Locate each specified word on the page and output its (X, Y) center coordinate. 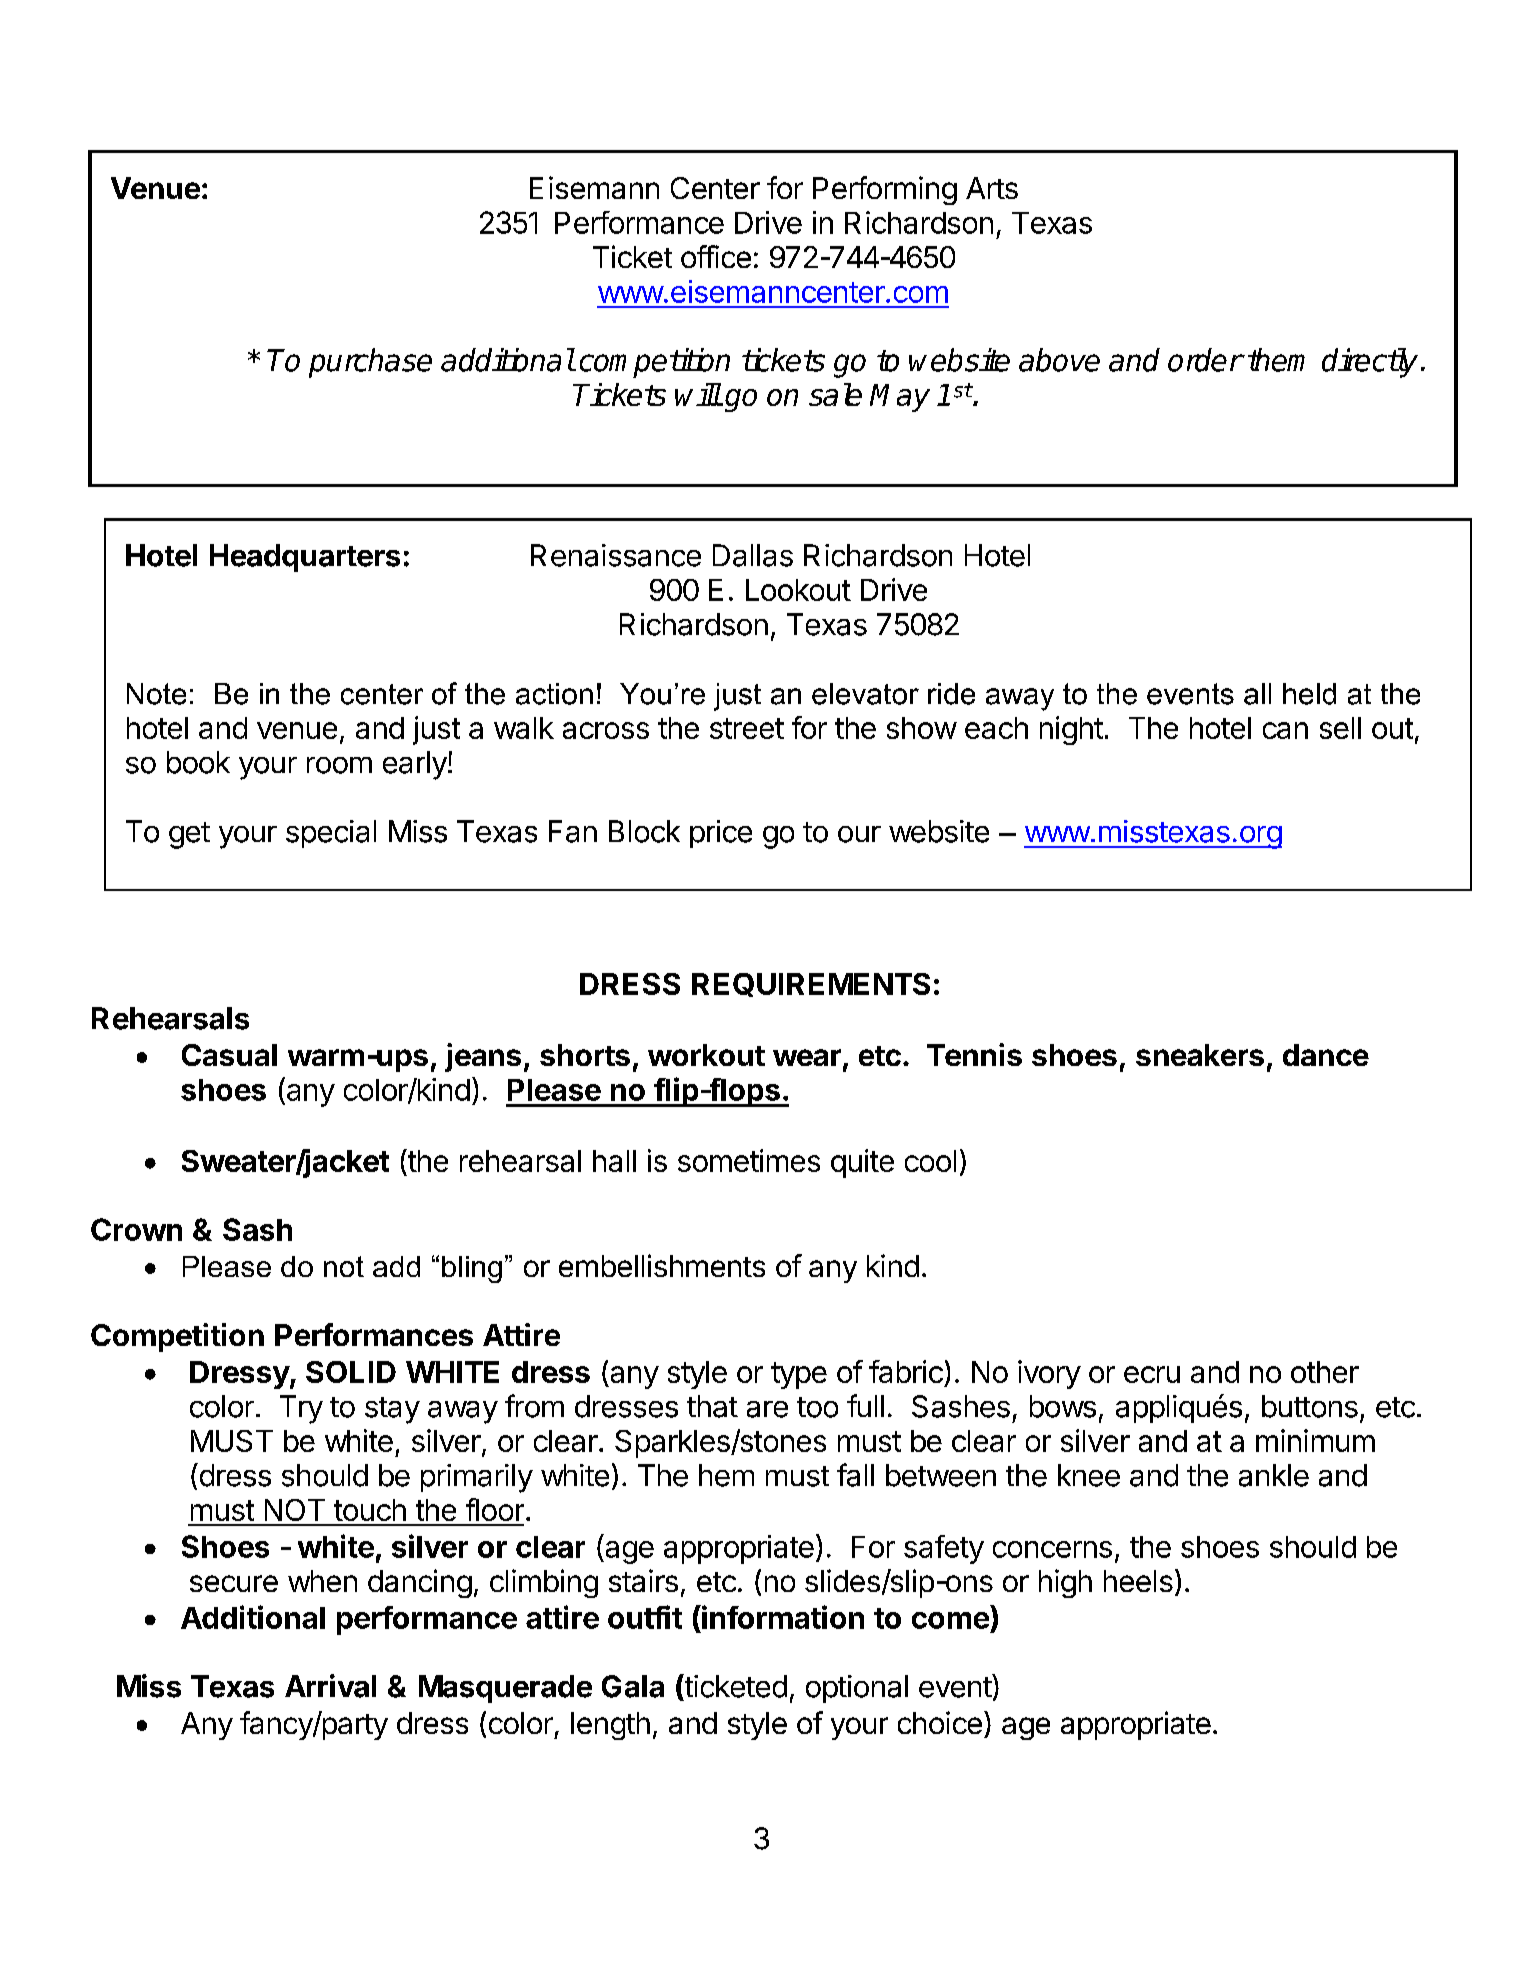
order (1205, 360)
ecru (1152, 1374)
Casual (229, 1055)
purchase (370, 363)
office (716, 256)
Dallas (753, 555)
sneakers (1200, 1055)
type (799, 1375)
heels (1138, 1581)
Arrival (330, 1686)
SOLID (351, 1372)
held (1309, 694)
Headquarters (305, 558)
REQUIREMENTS (811, 985)
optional (857, 1689)
